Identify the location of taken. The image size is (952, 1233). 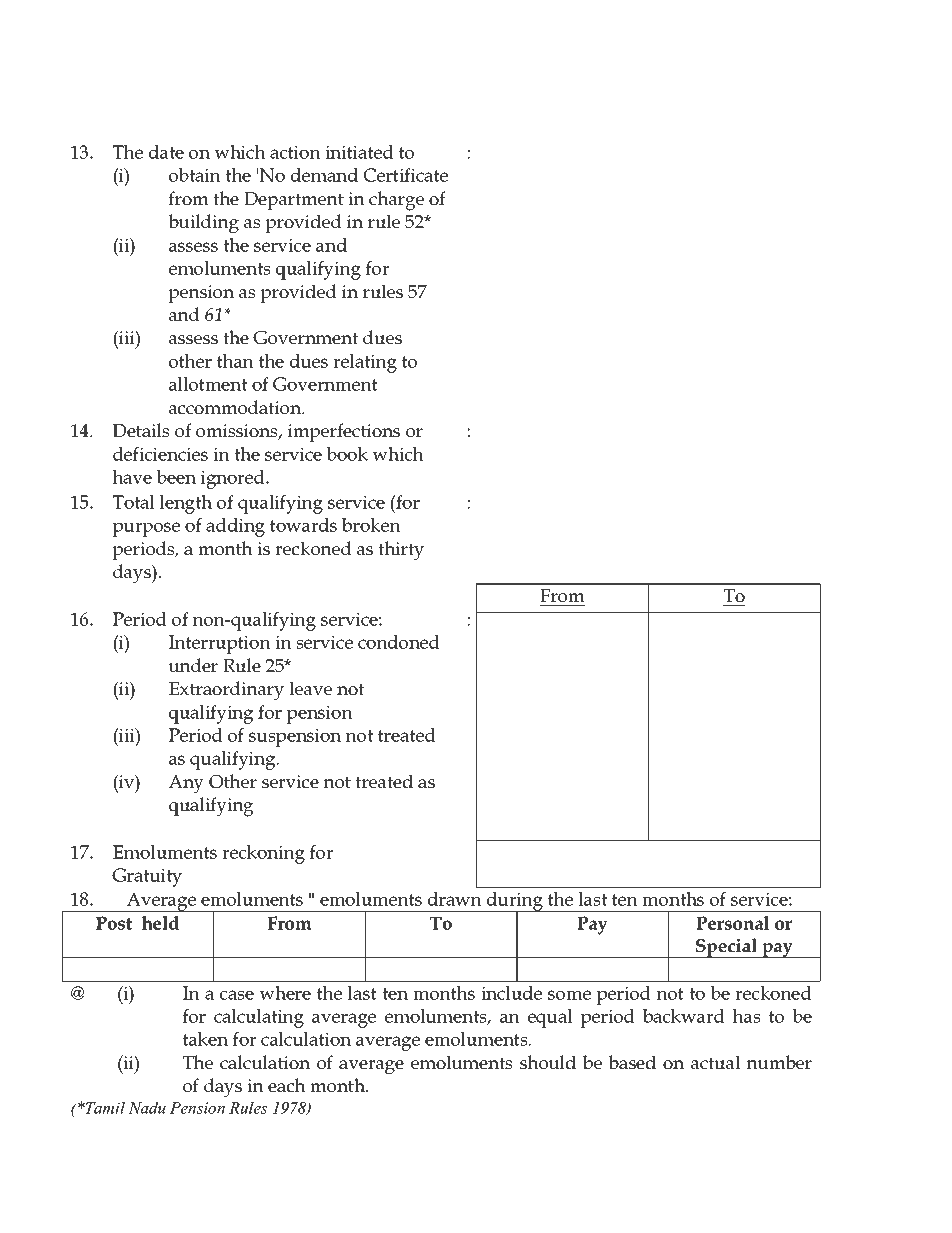
(205, 1039).
